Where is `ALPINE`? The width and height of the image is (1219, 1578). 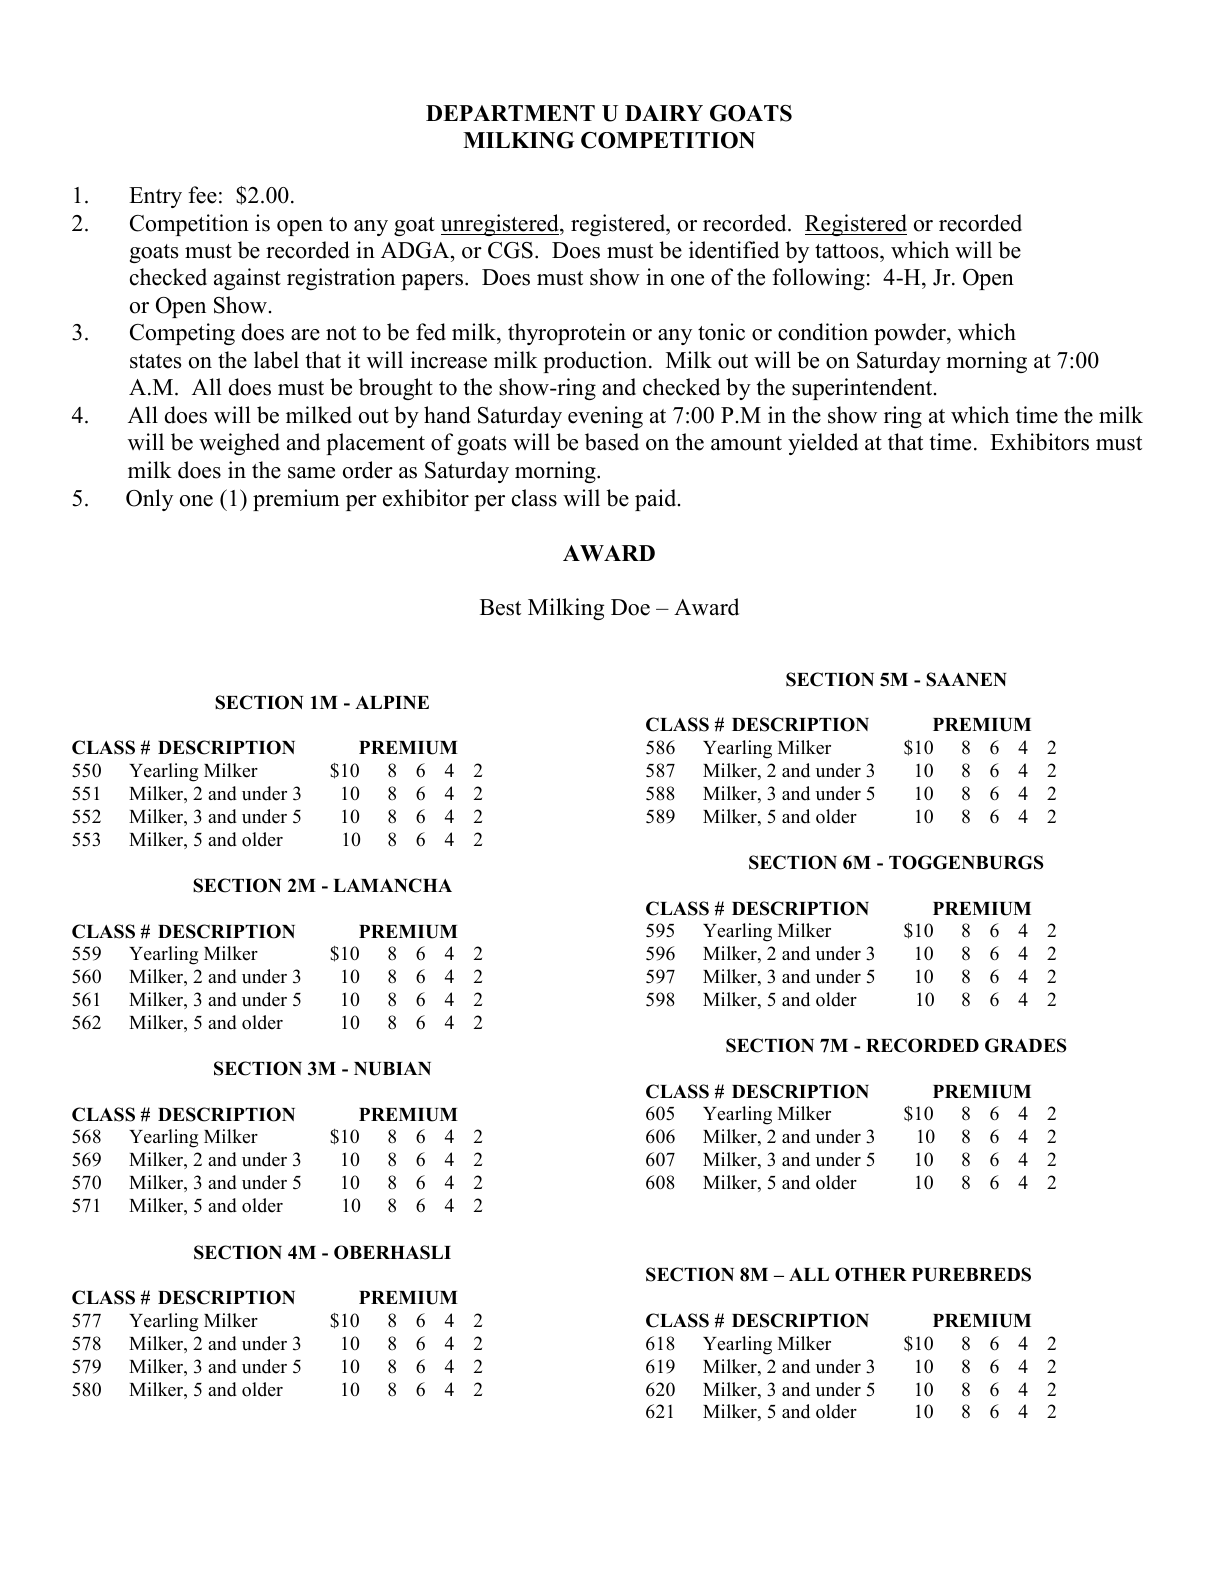 ALPINE is located at coordinates (392, 702).
